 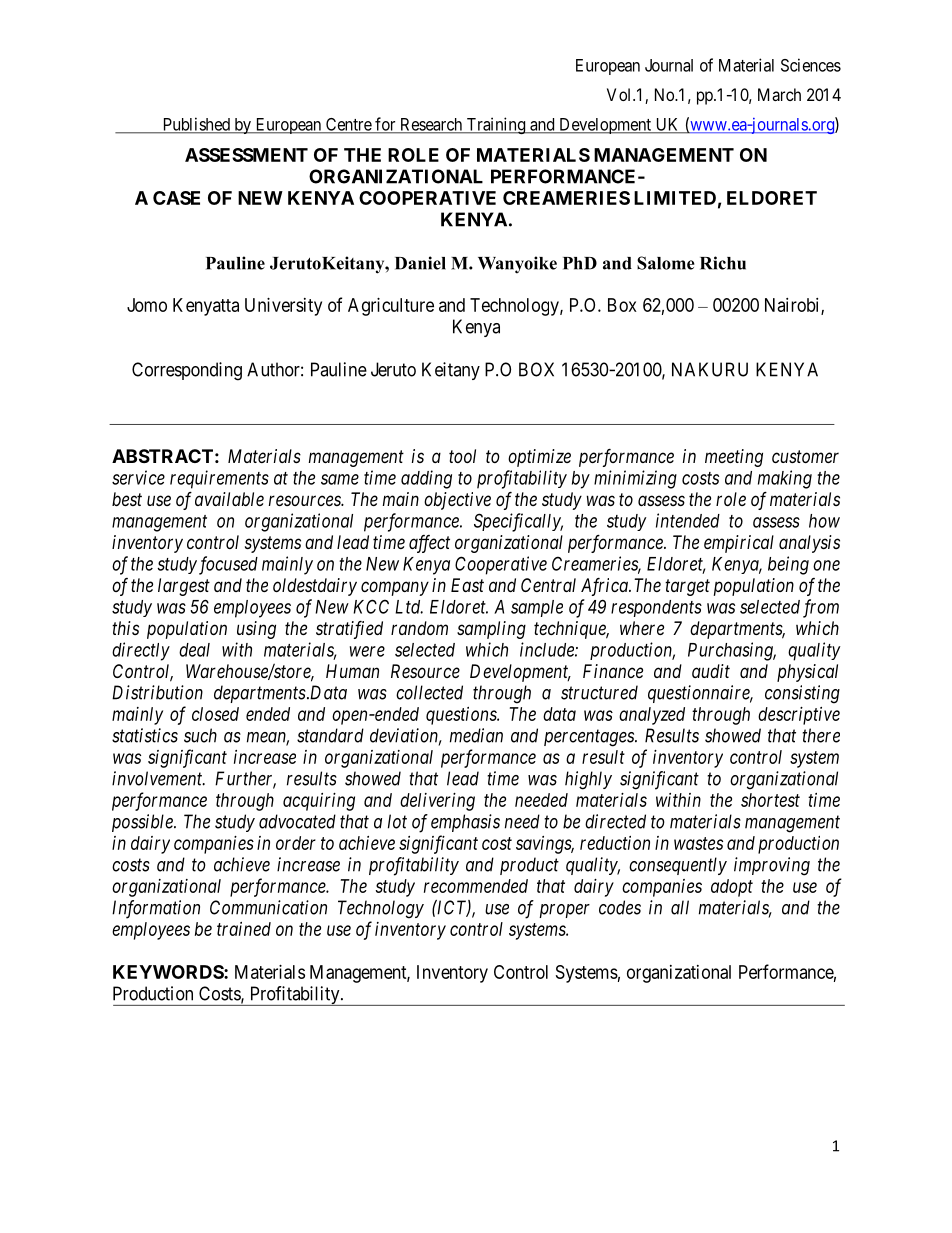 What do you see at coordinates (462, 456) in the page?
I see `tool` at bounding box center [462, 456].
